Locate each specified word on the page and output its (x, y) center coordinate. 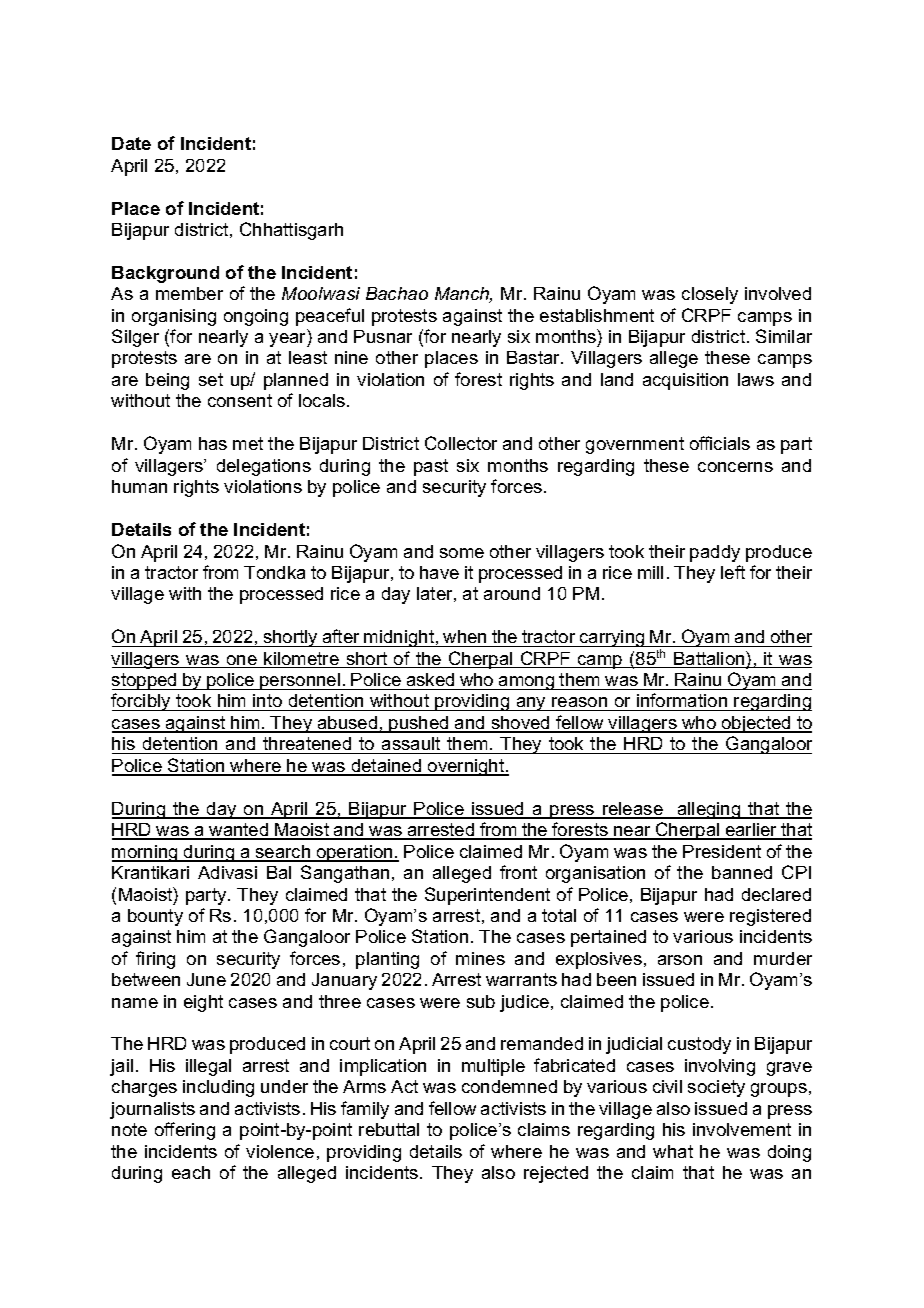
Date (131, 143)
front (518, 872)
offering (185, 1131)
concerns (735, 467)
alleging (709, 810)
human (139, 486)
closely (710, 295)
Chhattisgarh (291, 231)
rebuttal (389, 1129)
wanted (239, 831)
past (431, 467)
